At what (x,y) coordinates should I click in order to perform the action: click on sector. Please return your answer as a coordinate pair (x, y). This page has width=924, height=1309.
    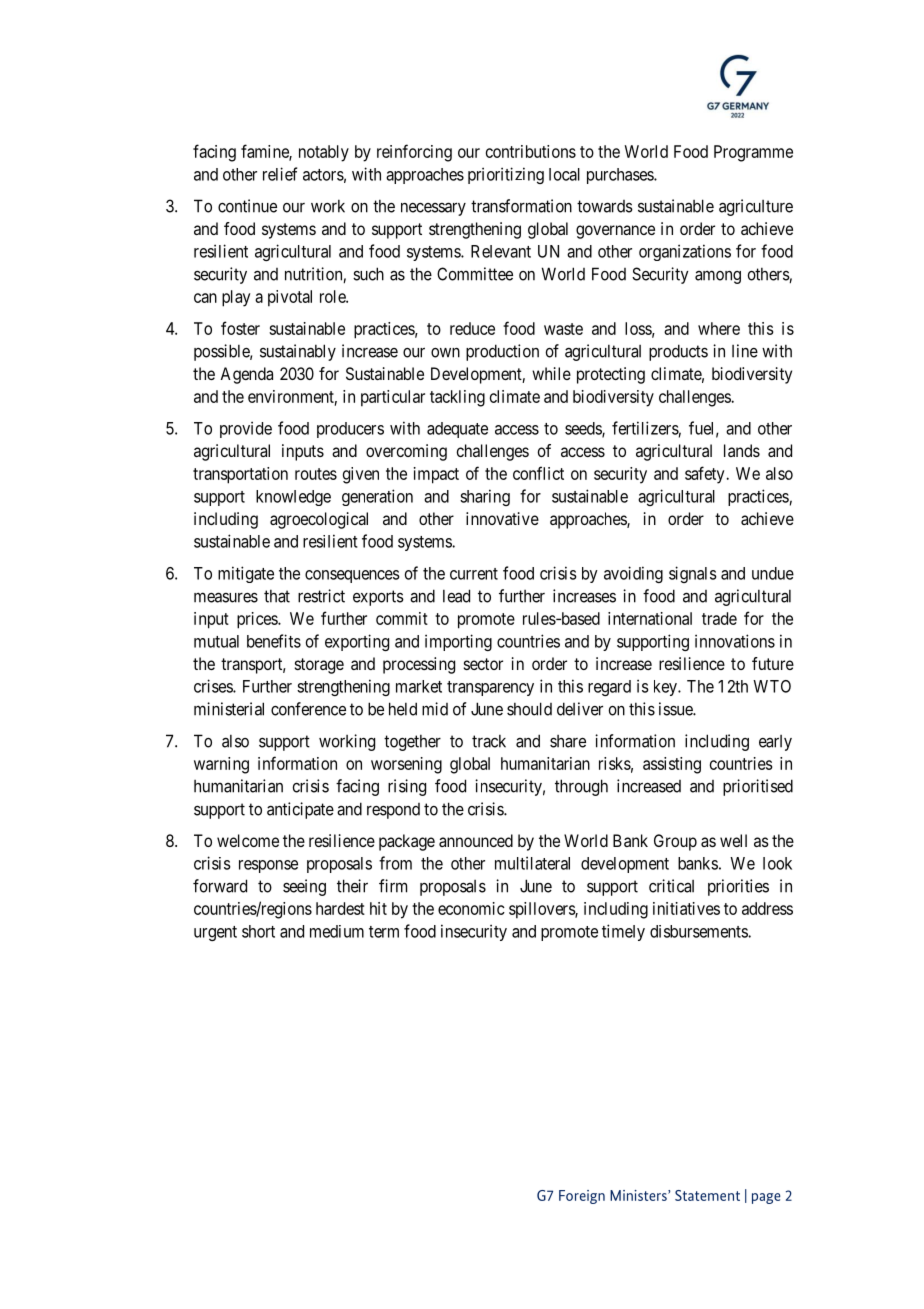
    Looking at the image, I should click on (483, 664).
